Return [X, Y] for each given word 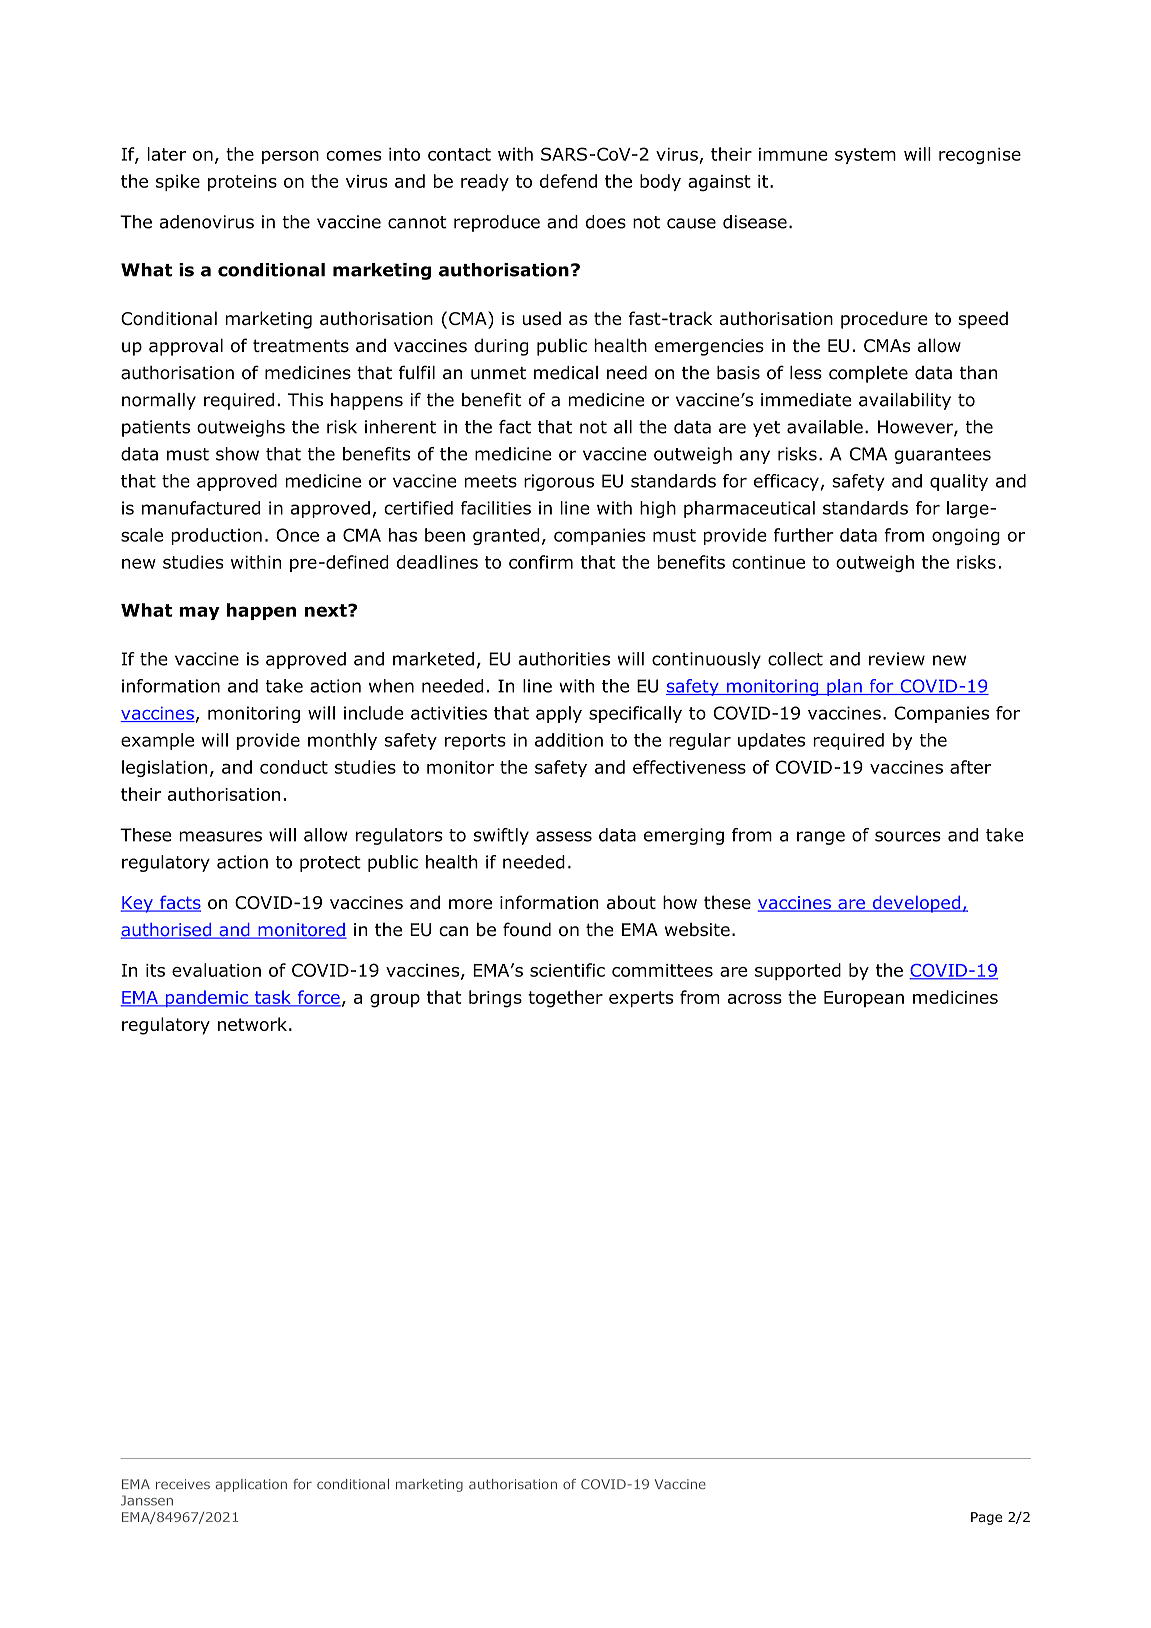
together [565, 999]
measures [220, 836]
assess [564, 836]
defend [568, 181]
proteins [242, 183]
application [251, 1485]
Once [297, 535]
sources [908, 836]
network [252, 1024]
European [864, 999]
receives [183, 1484]
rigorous [559, 482]
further [804, 535]
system [865, 156]
